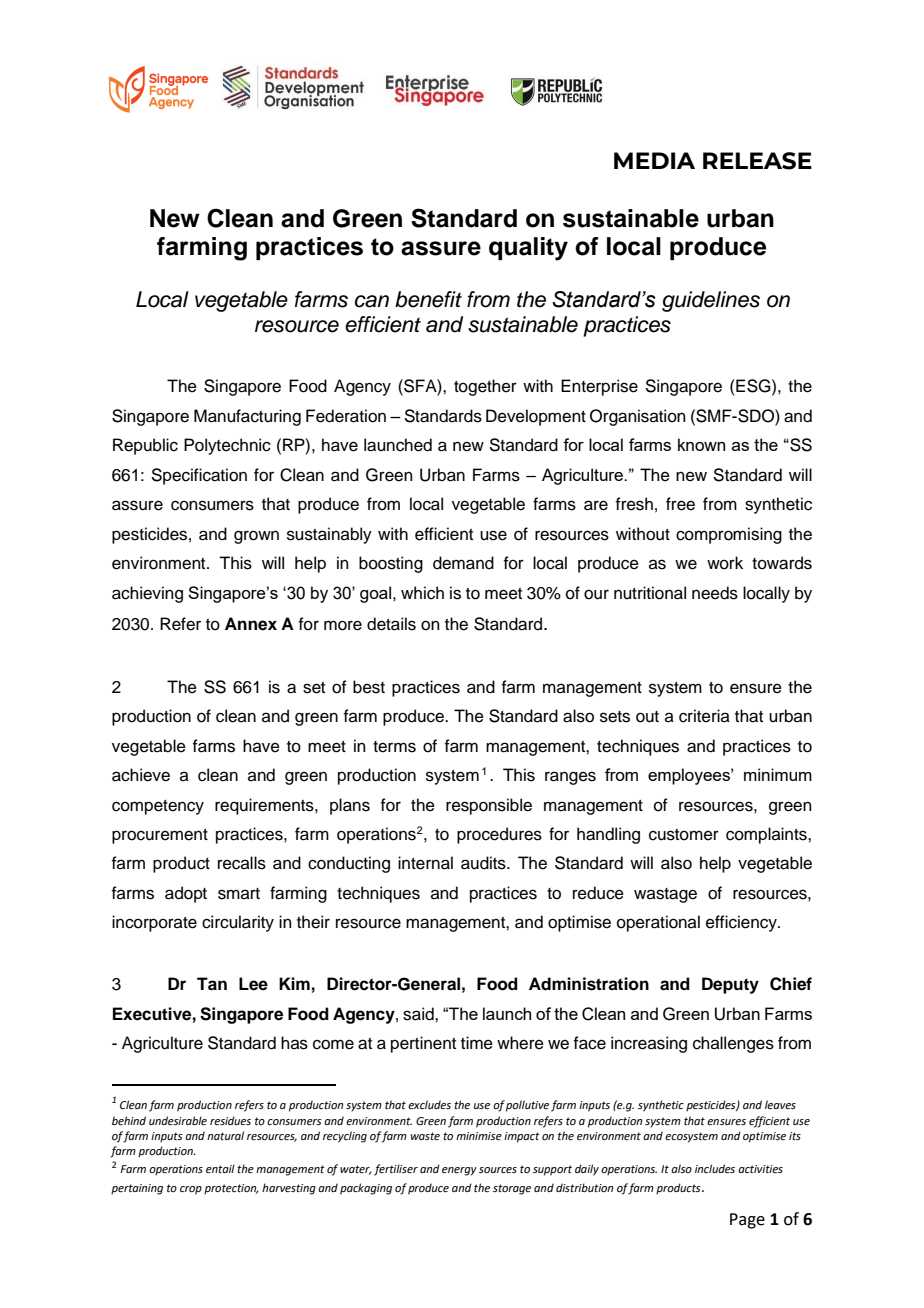  Describe the element at coordinates (704, 716) in the screenshot. I see `criteria` at that location.
